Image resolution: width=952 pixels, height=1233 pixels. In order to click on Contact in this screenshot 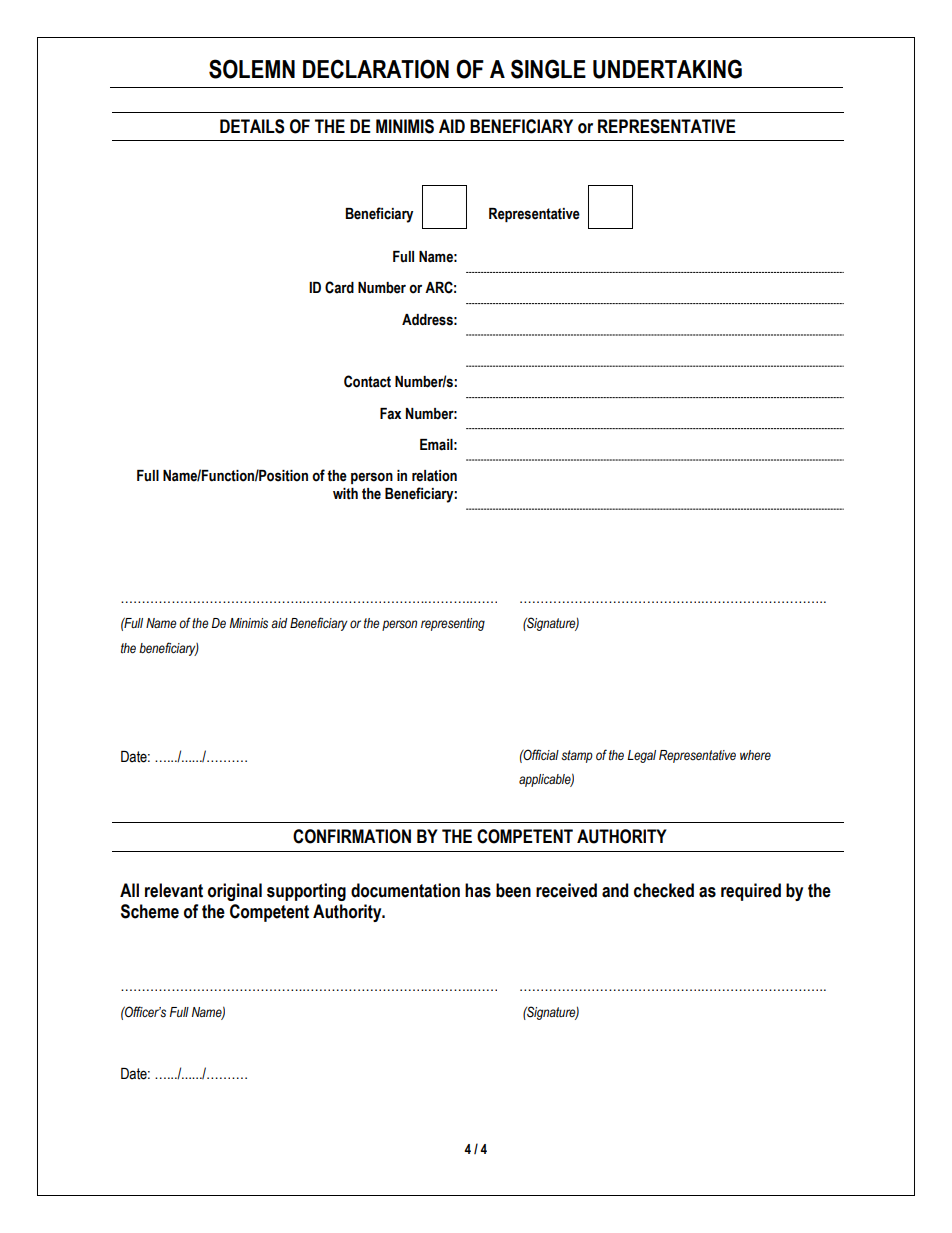, I will do `click(367, 381)`.
